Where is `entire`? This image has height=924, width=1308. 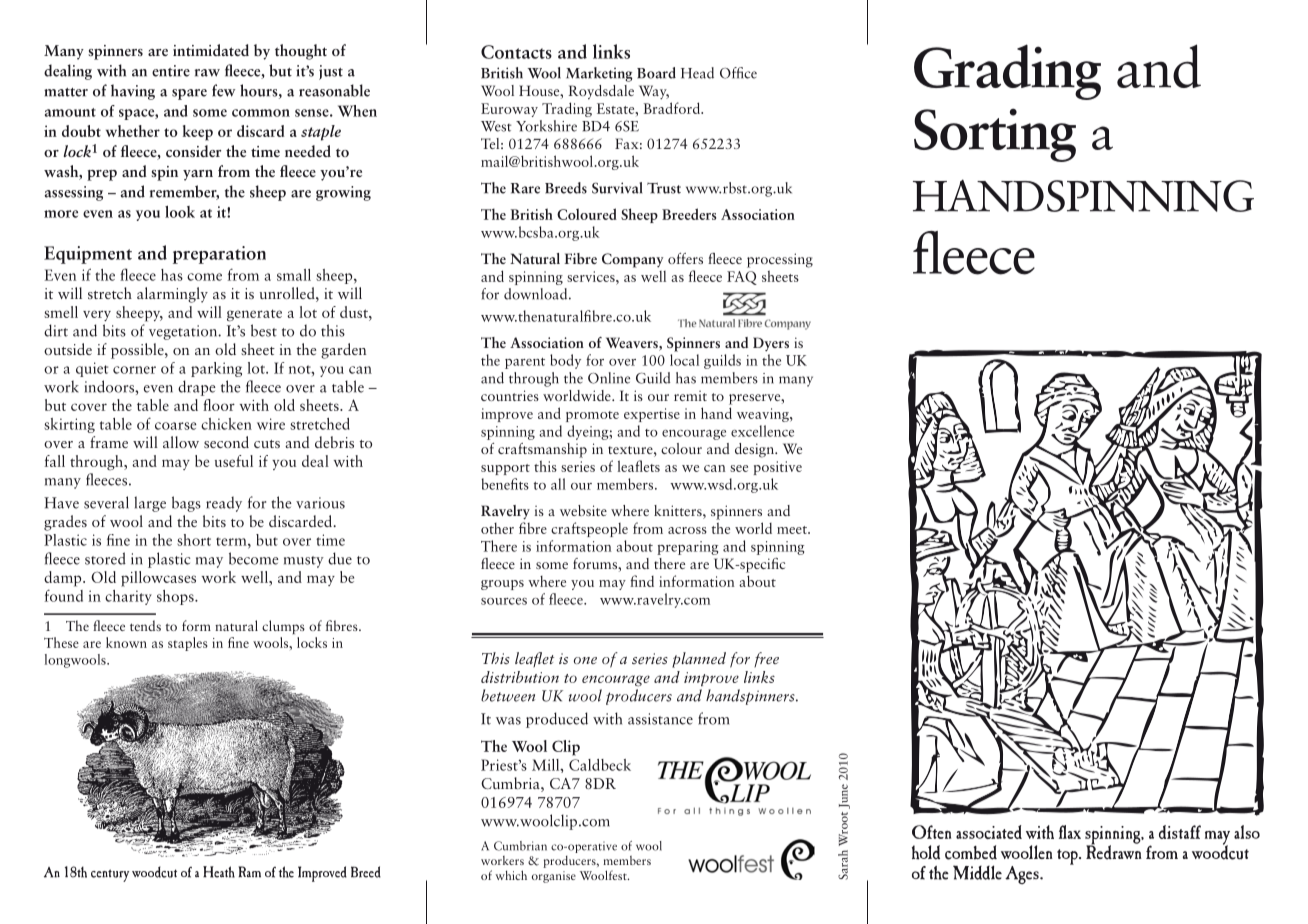 entire is located at coordinates (171, 71).
